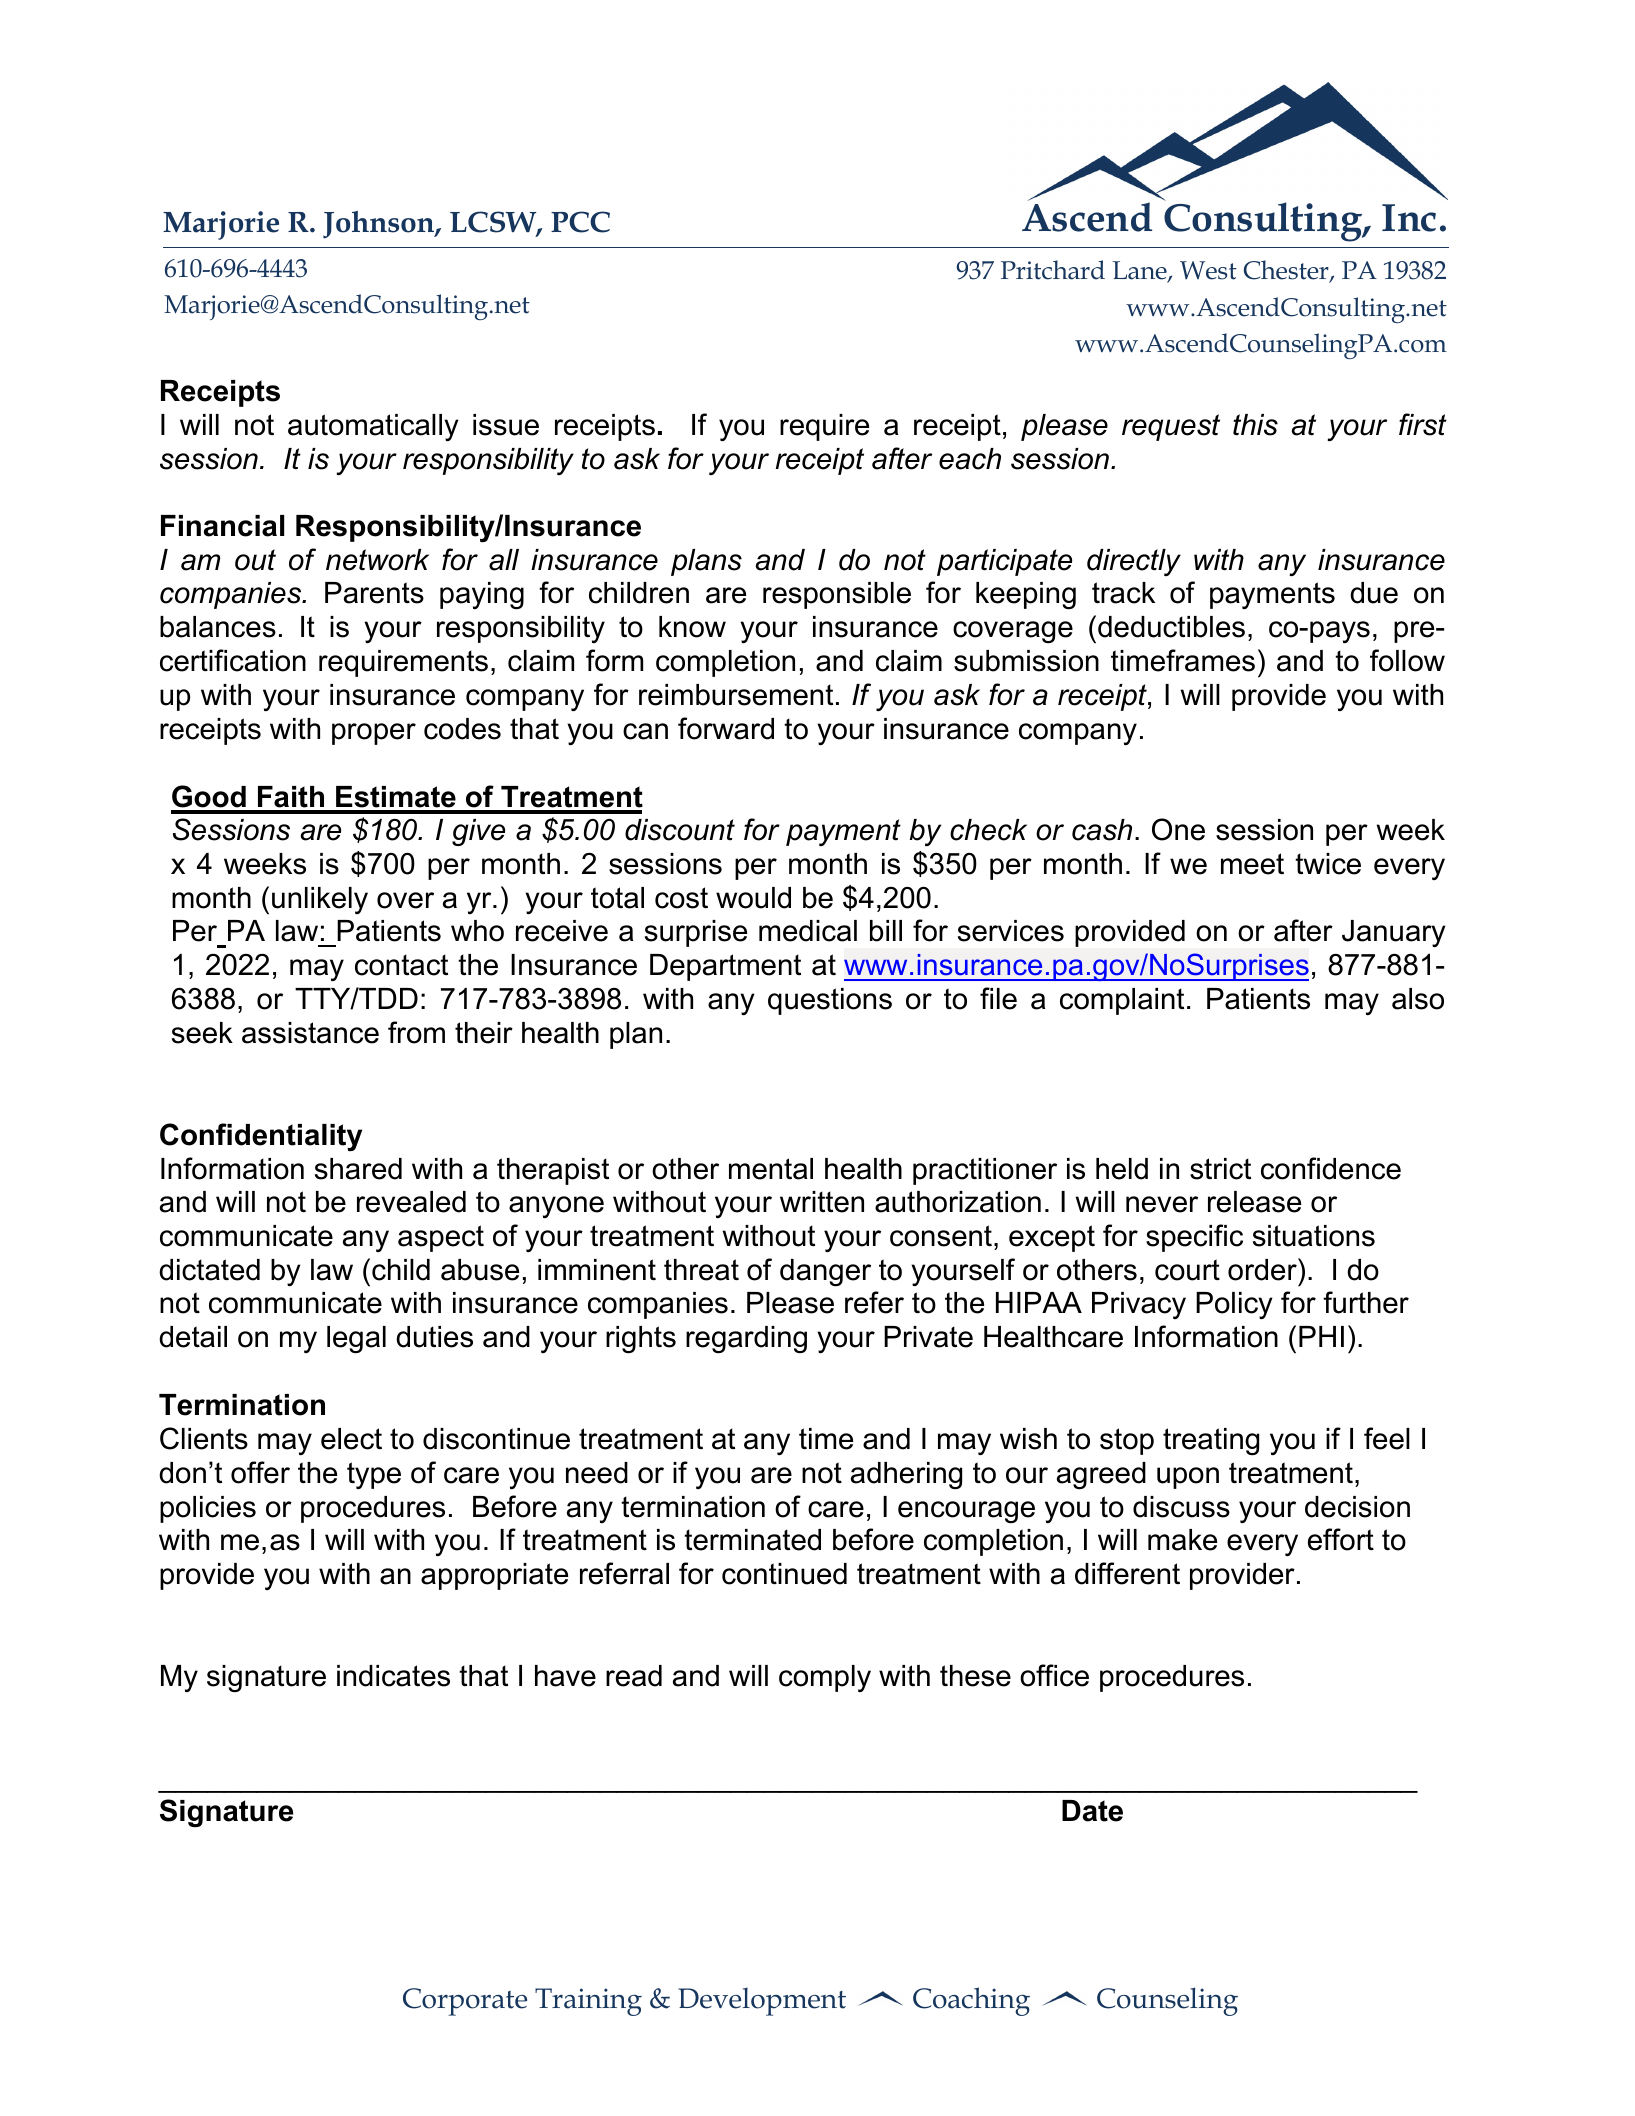  Describe the element at coordinates (373, 427) in the document. I see `automatically` at that location.
